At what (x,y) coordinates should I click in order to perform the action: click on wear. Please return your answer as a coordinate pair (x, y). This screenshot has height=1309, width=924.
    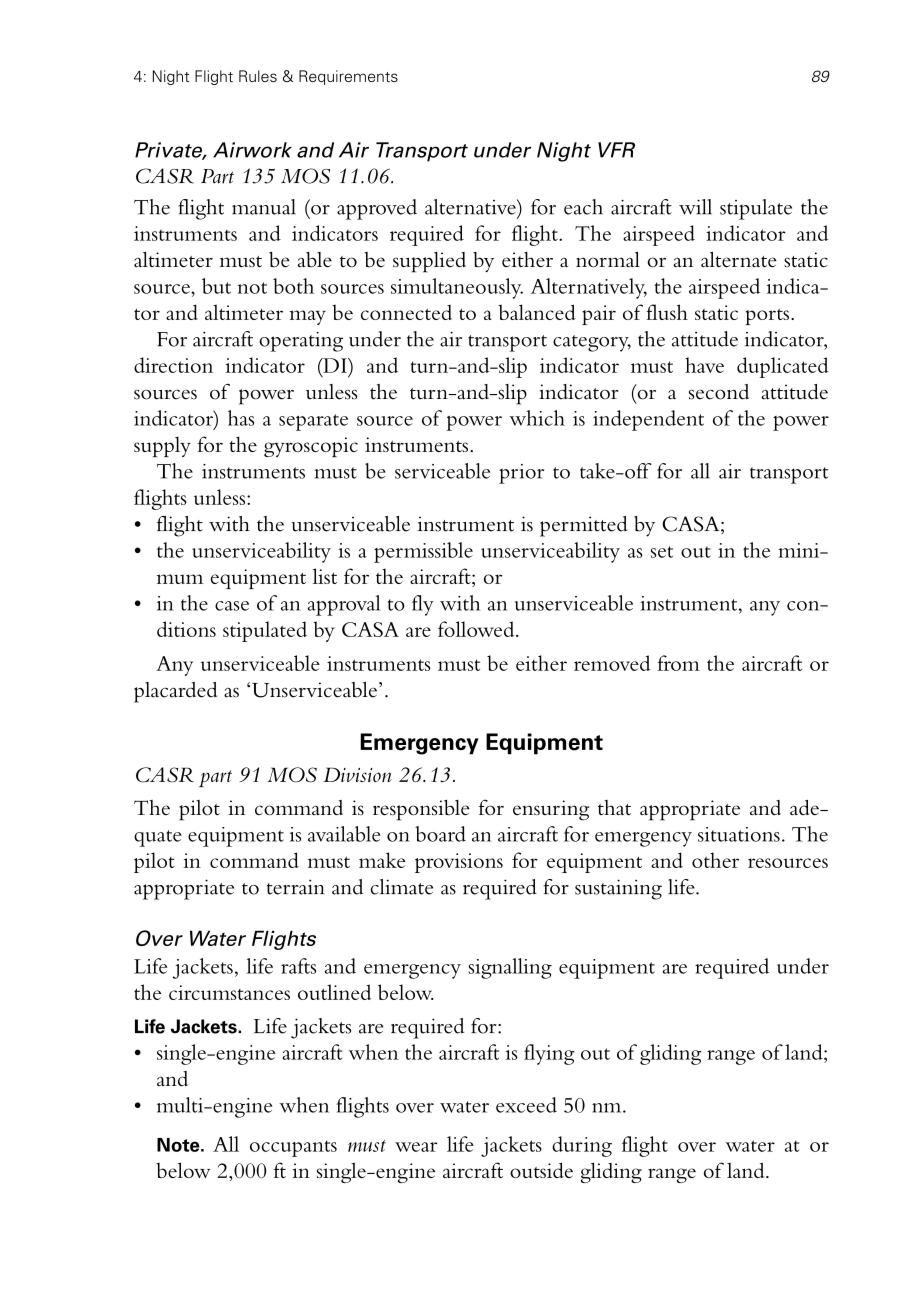
    Looking at the image, I should click on (416, 1147).
